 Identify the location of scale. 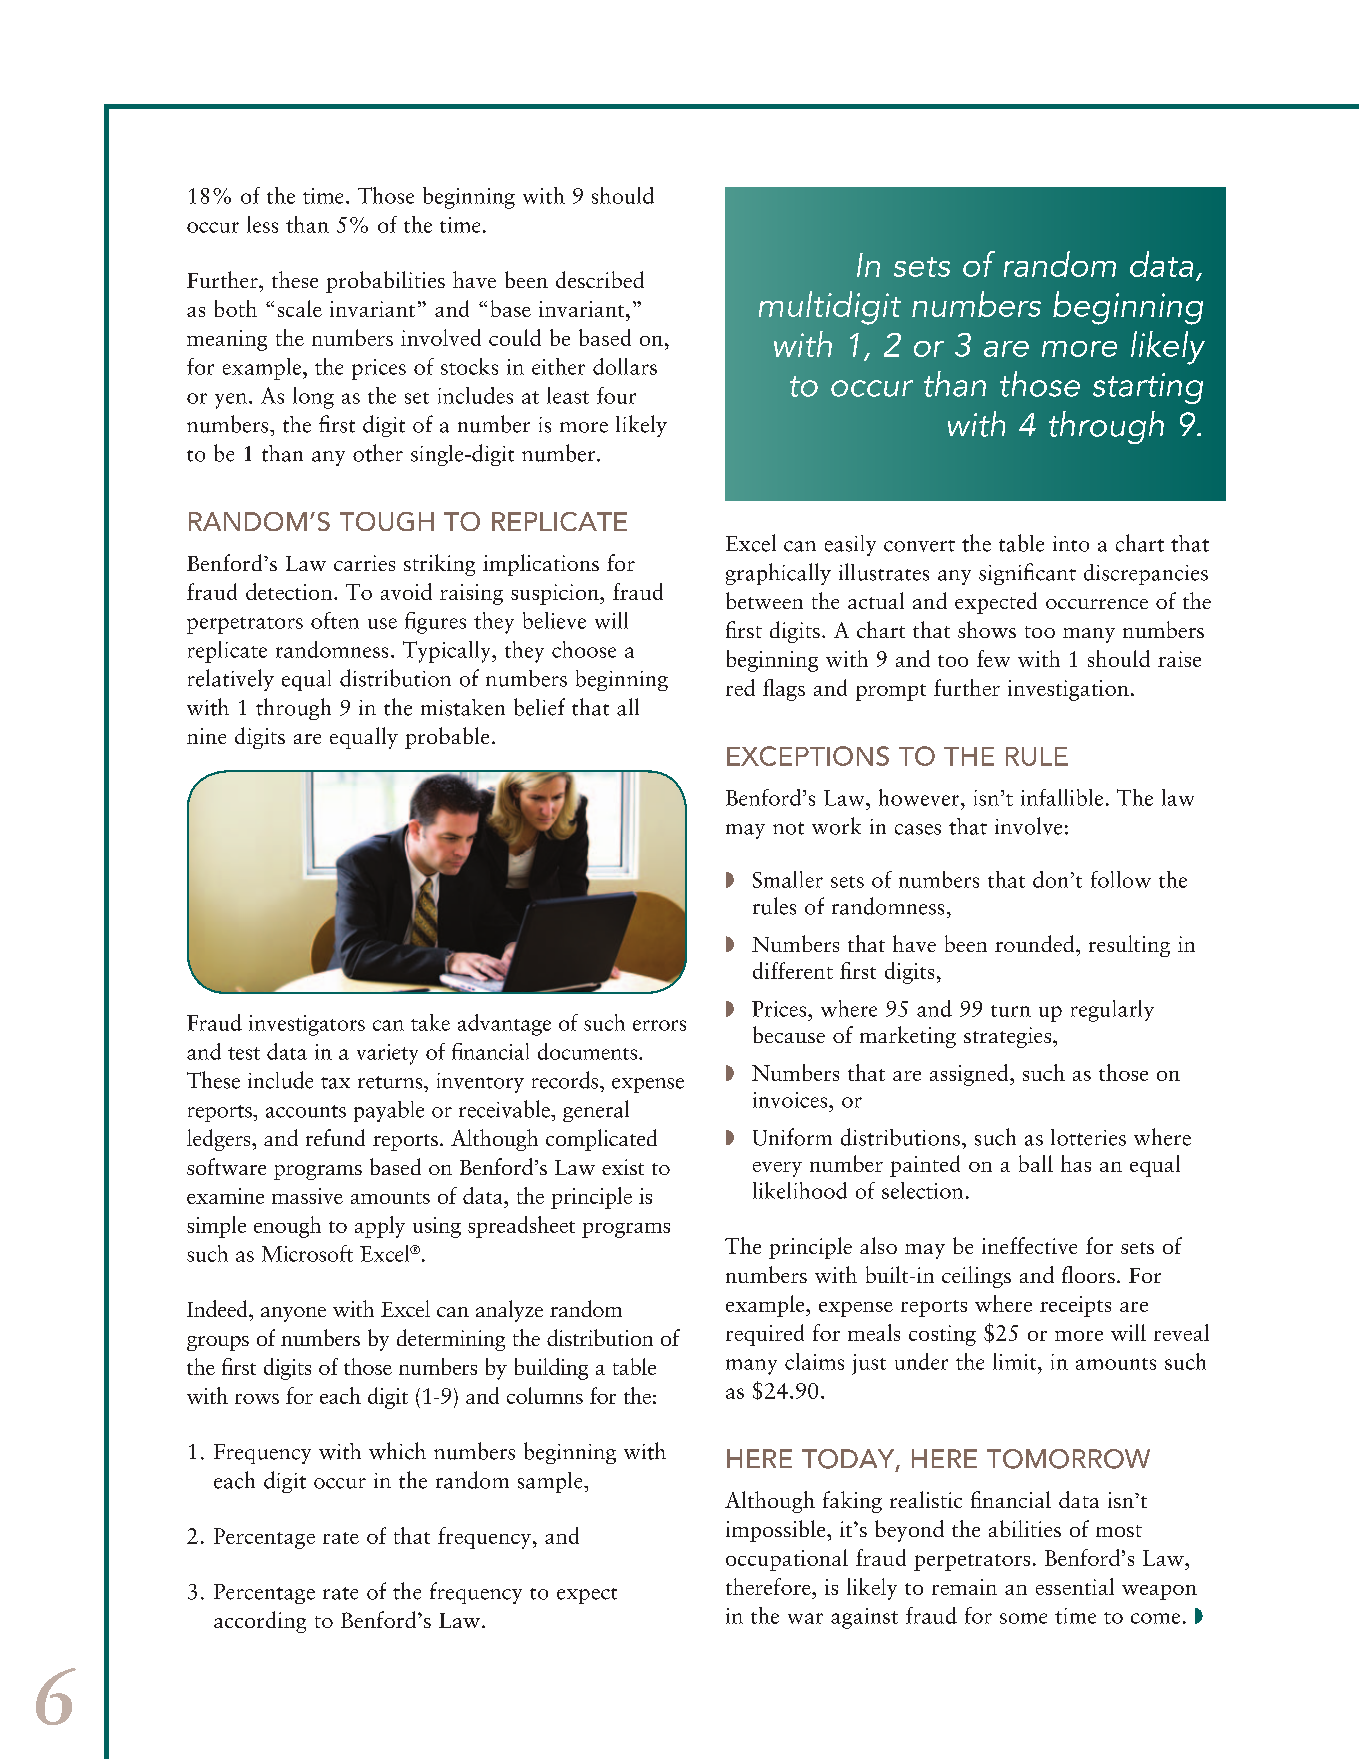
(300, 308).
